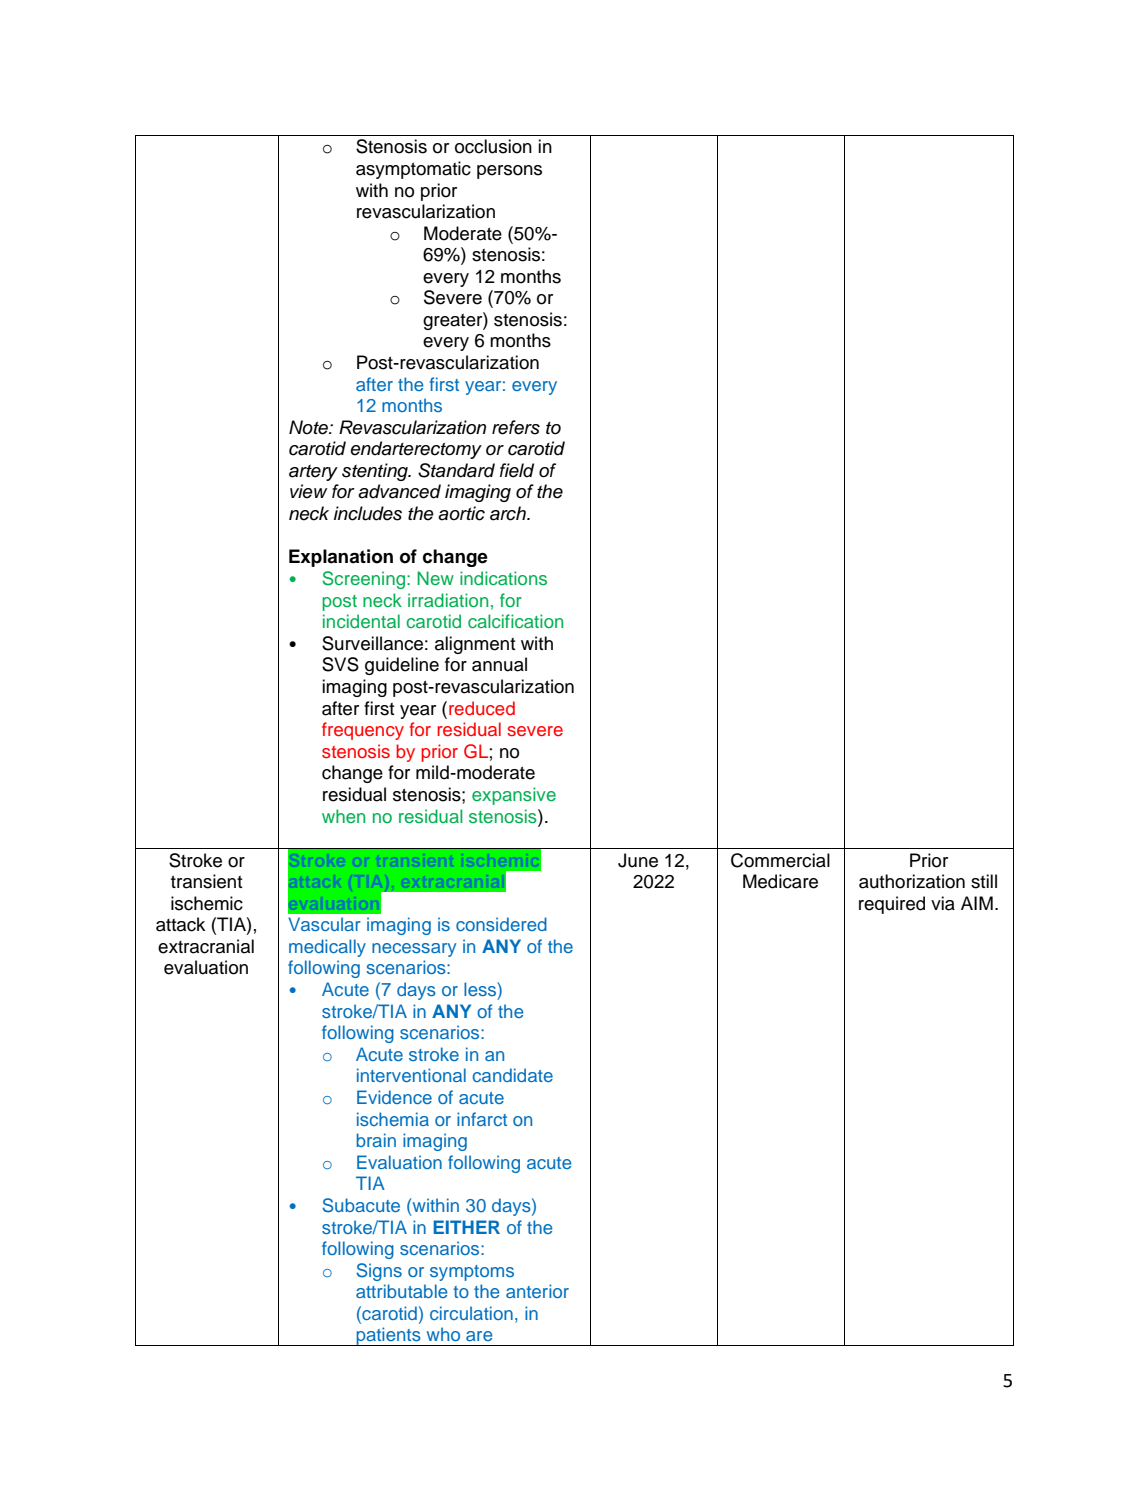 This screenshot has width=1148, height=1485. What do you see at coordinates (638, 860) in the screenshot?
I see `June` at bounding box center [638, 860].
